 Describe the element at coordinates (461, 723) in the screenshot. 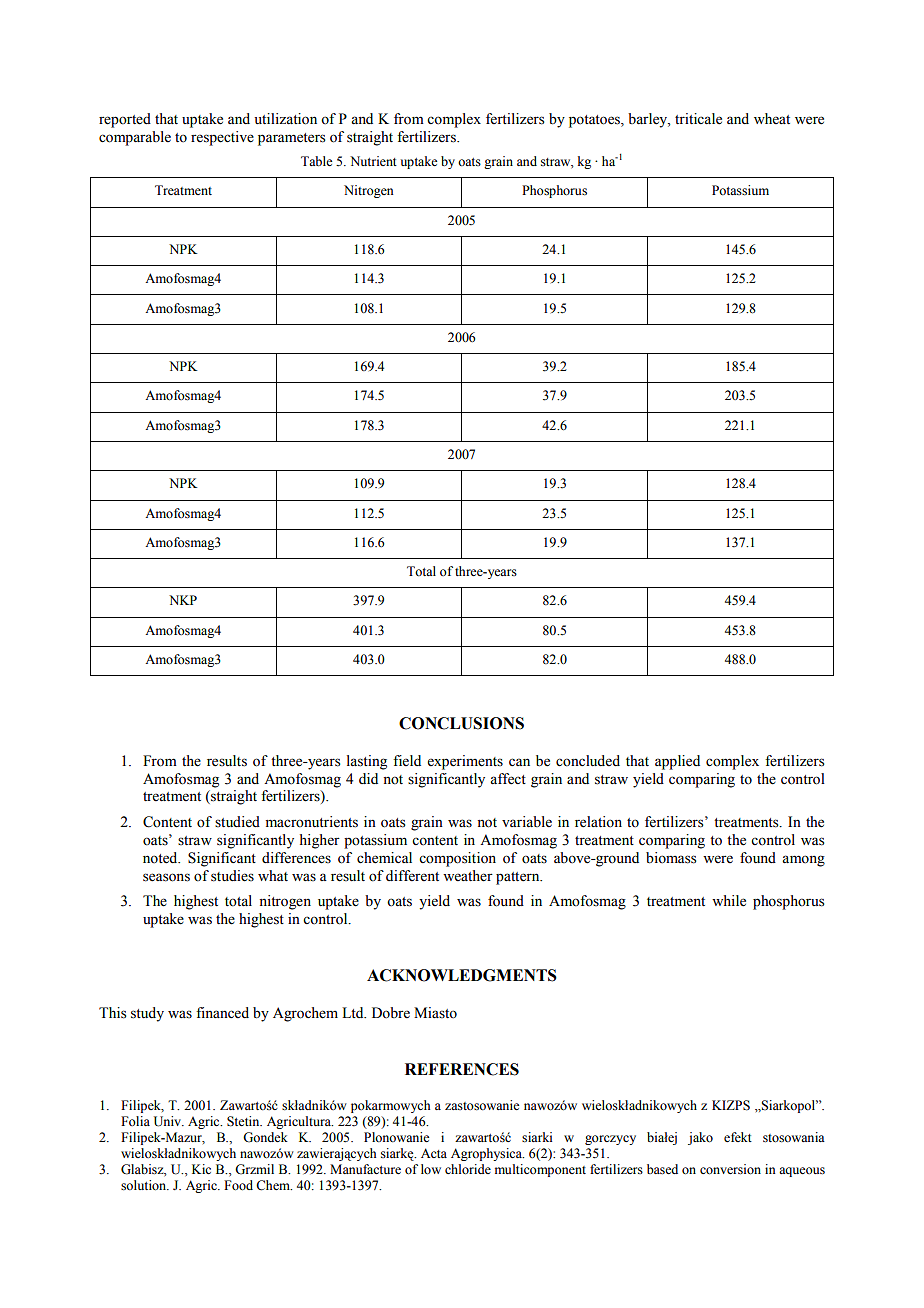

I see `CONCLUSIONS` at that location.
